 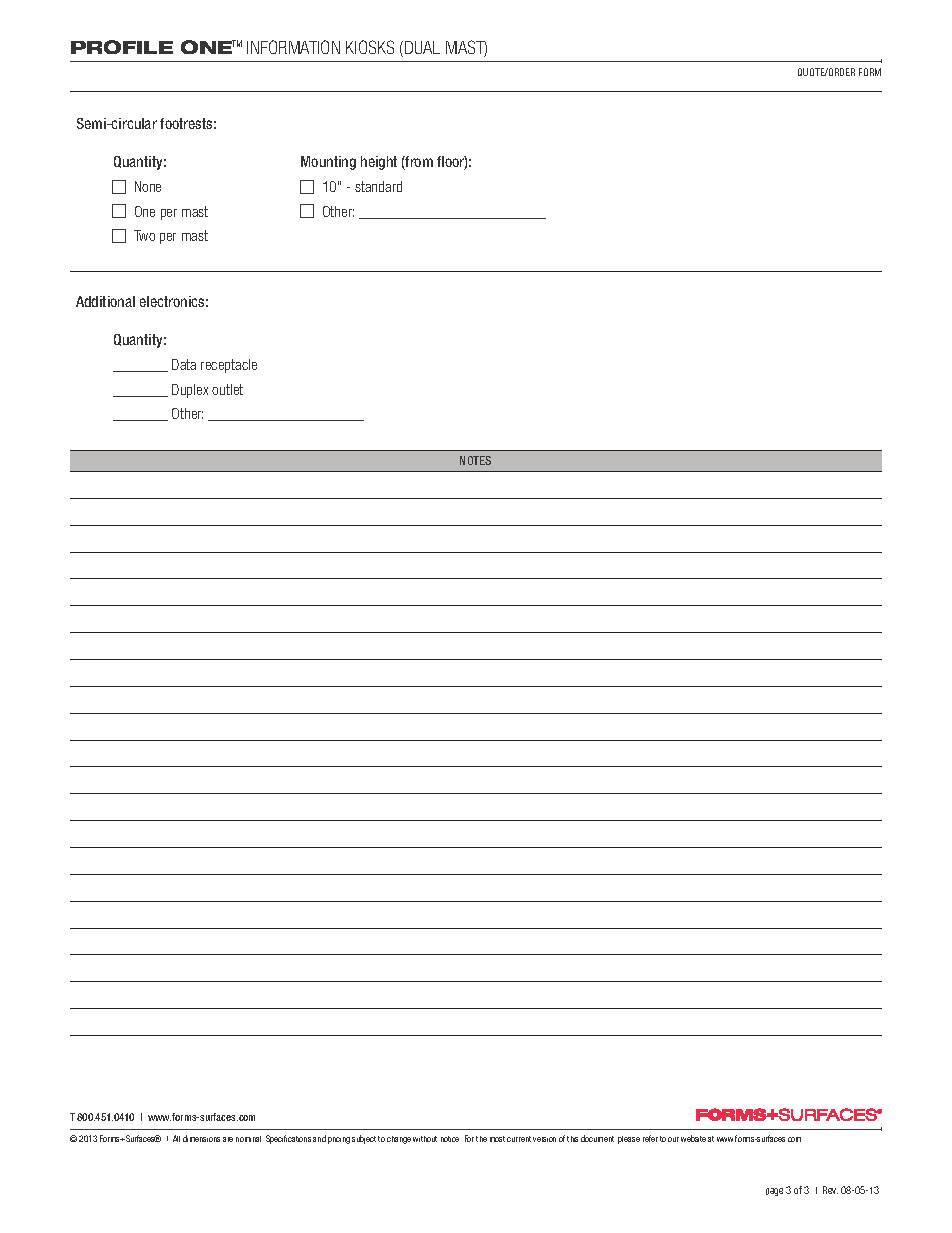 What do you see at coordinates (422, 47) in the image?
I see `DUAL` at bounding box center [422, 47].
